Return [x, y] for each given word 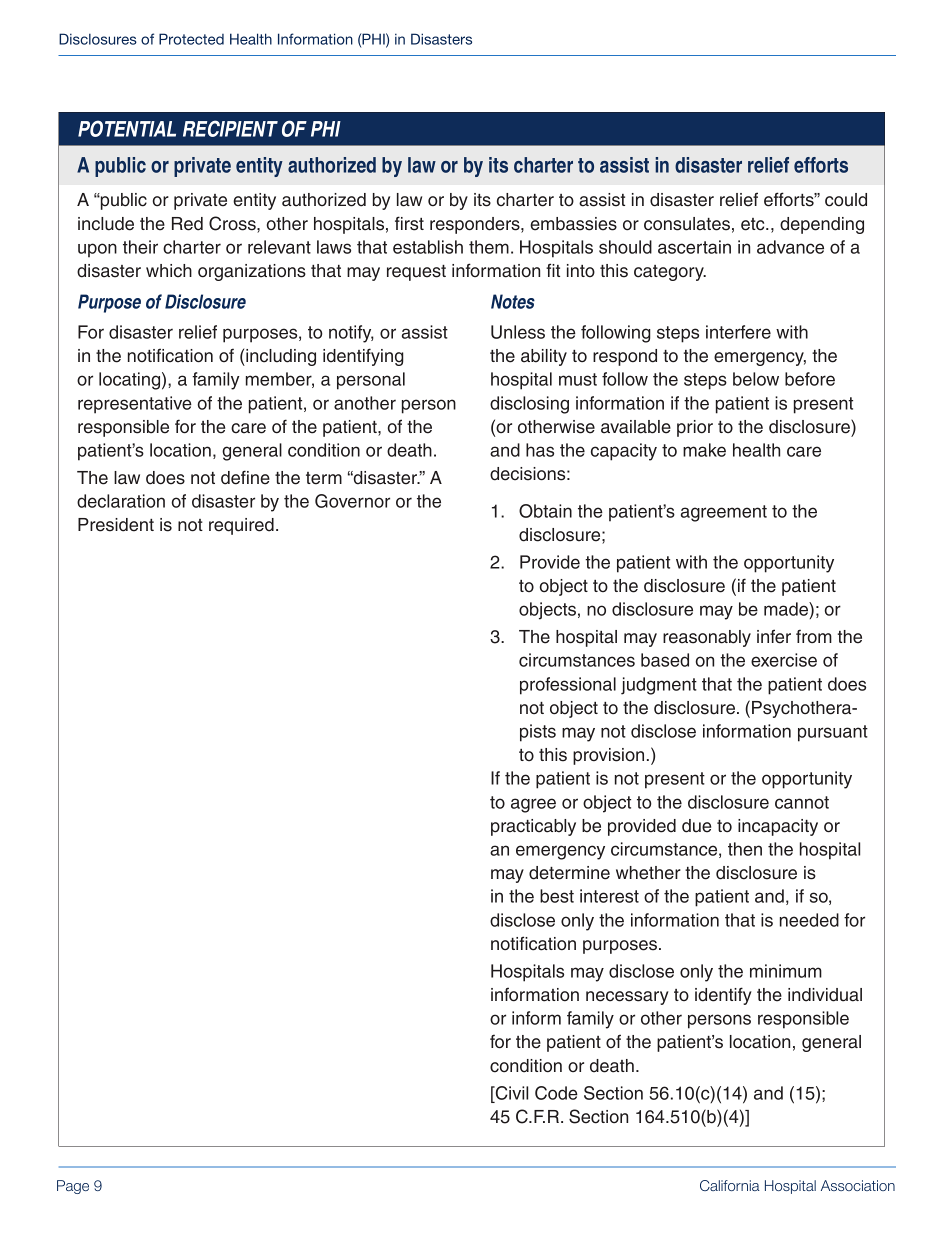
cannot [802, 802]
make [704, 450]
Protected [191, 39]
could [846, 200]
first [409, 223]
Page [73, 1187]
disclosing [529, 405]
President [116, 525]
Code [556, 1093]
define [245, 477]
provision [608, 756]
